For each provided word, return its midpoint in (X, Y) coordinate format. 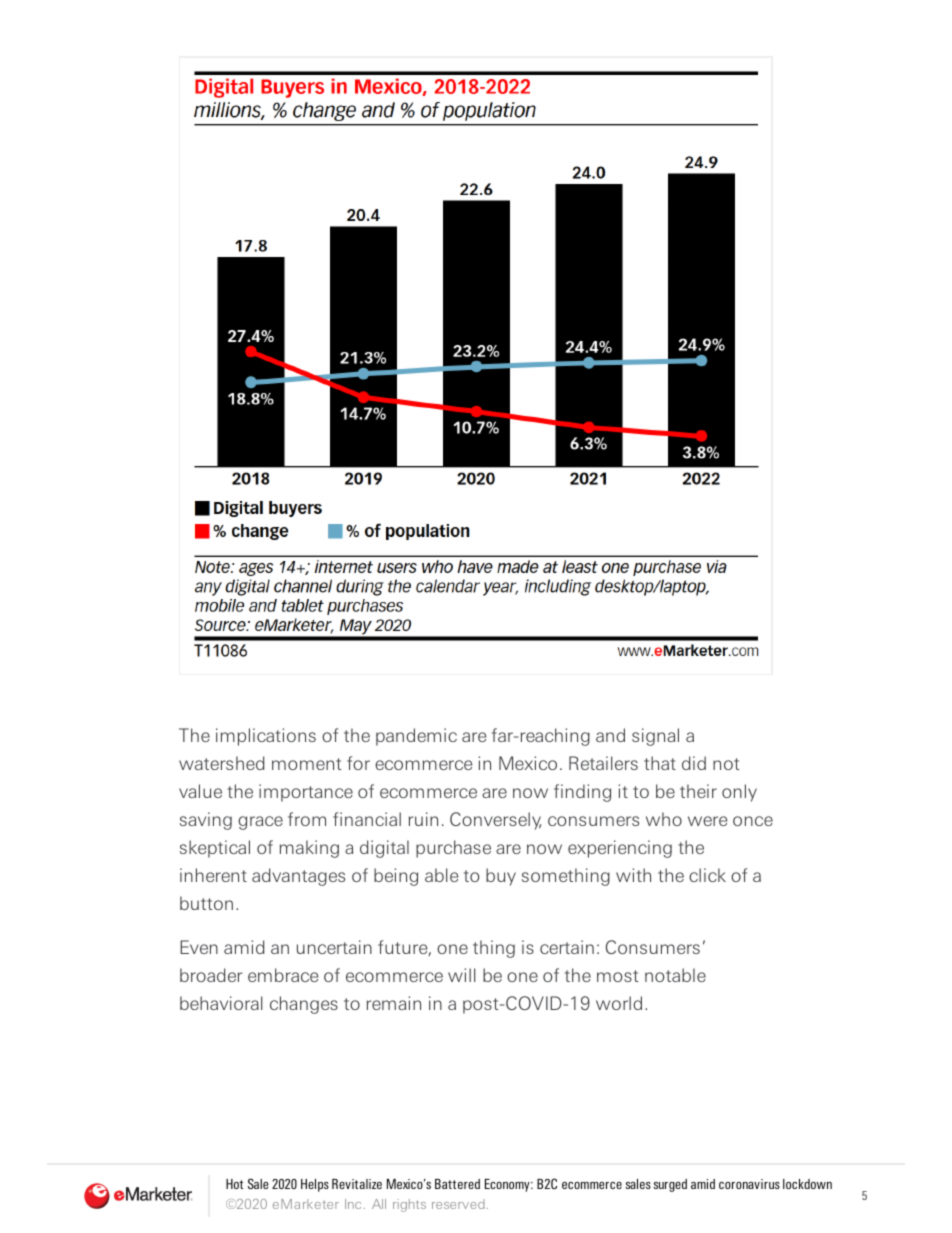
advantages (298, 877)
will (462, 975)
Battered (457, 1184)
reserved (458, 1204)
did (694, 763)
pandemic (416, 737)
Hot (234, 1184)
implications (266, 737)
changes (304, 1005)
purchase (453, 849)
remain (394, 1003)
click (707, 875)
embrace (283, 975)
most (618, 976)
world (619, 1003)
